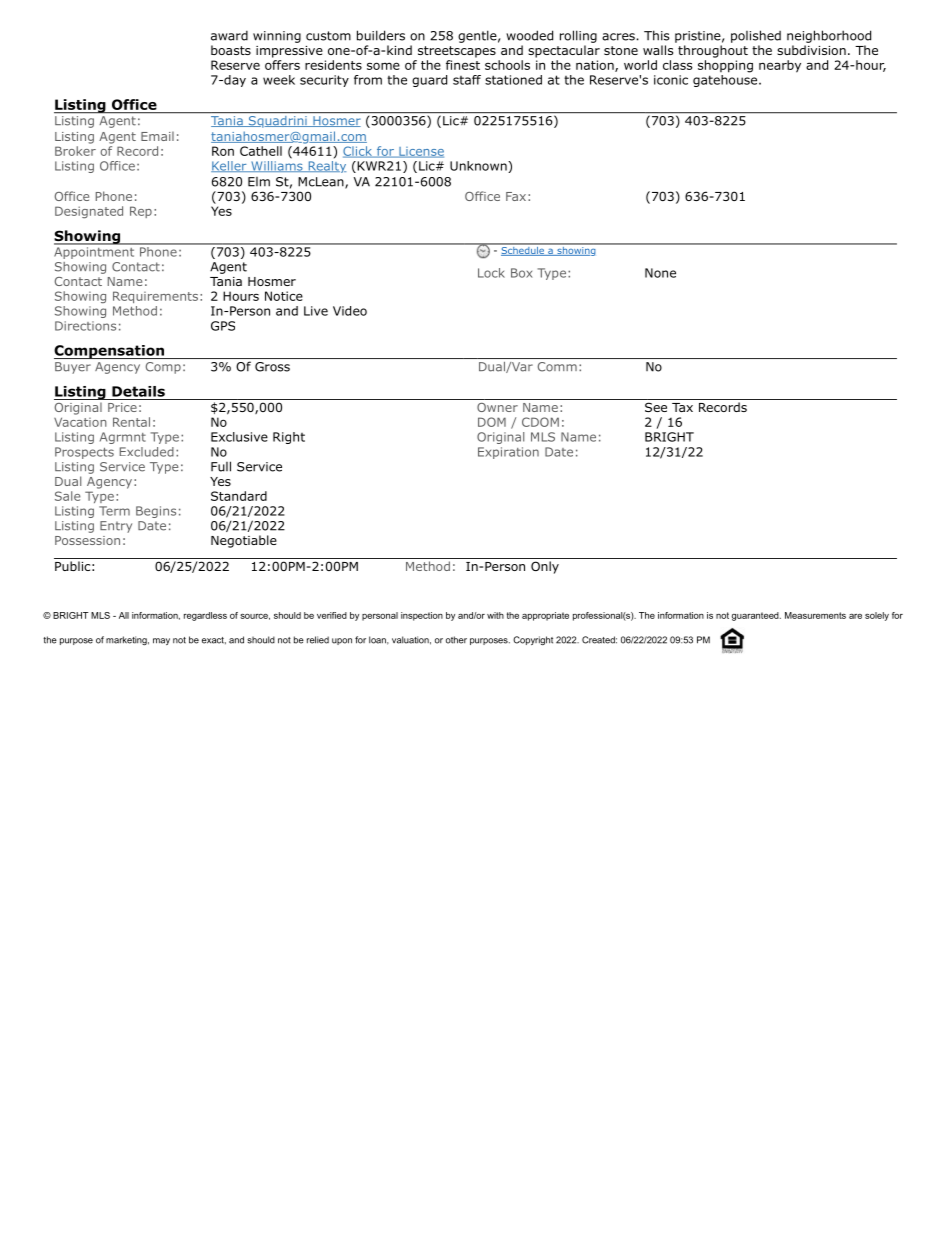 The height and width of the document is (1233, 952). What do you see at coordinates (463, 65) in the document?
I see `finest` at bounding box center [463, 65].
